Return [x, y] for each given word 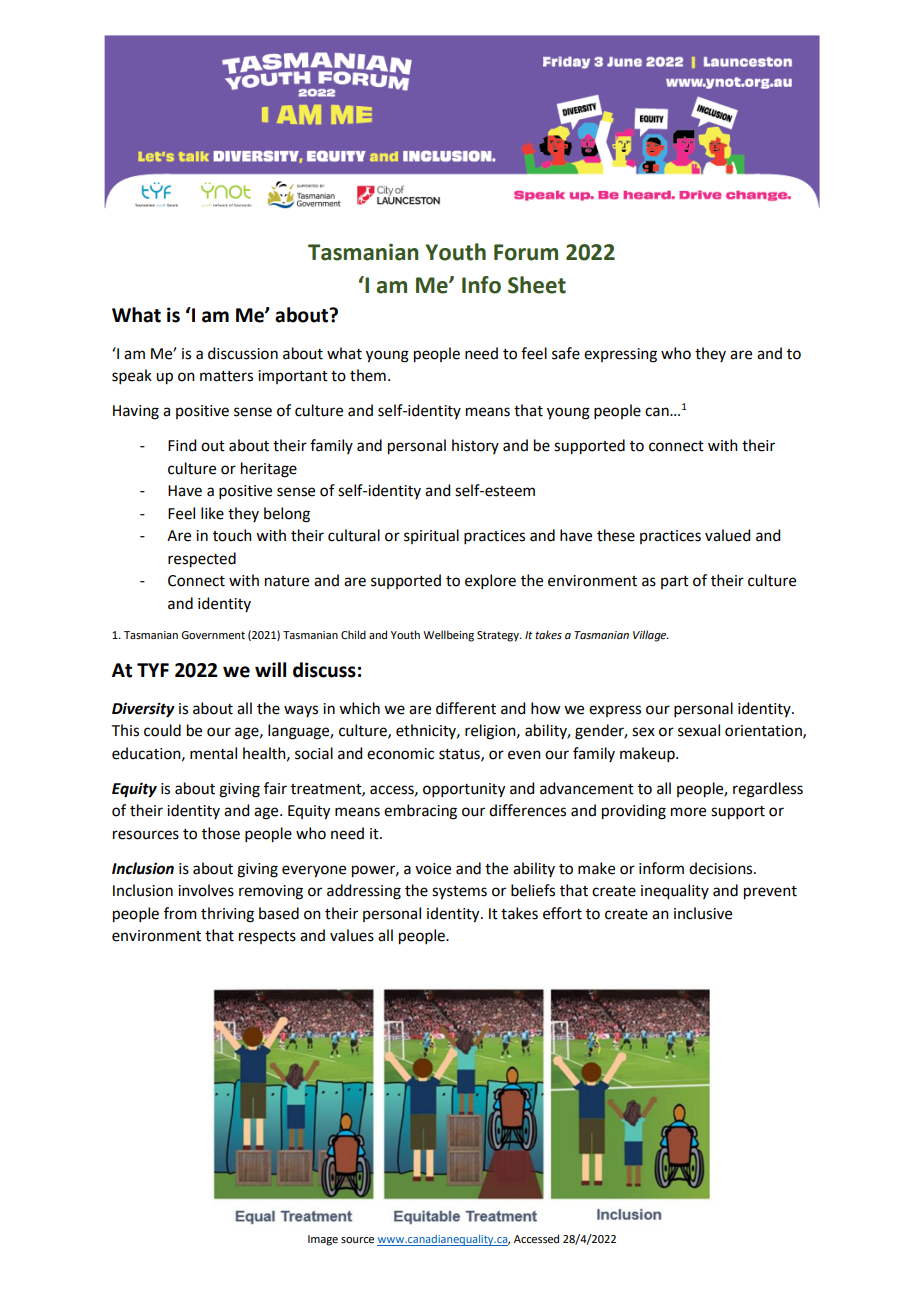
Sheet [537, 285]
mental [213, 753]
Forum [526, 252]
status [460, 755]
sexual [699, 730]
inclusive [703, 913]
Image [323, 1240]
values [352, 935]
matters [226, 376]
